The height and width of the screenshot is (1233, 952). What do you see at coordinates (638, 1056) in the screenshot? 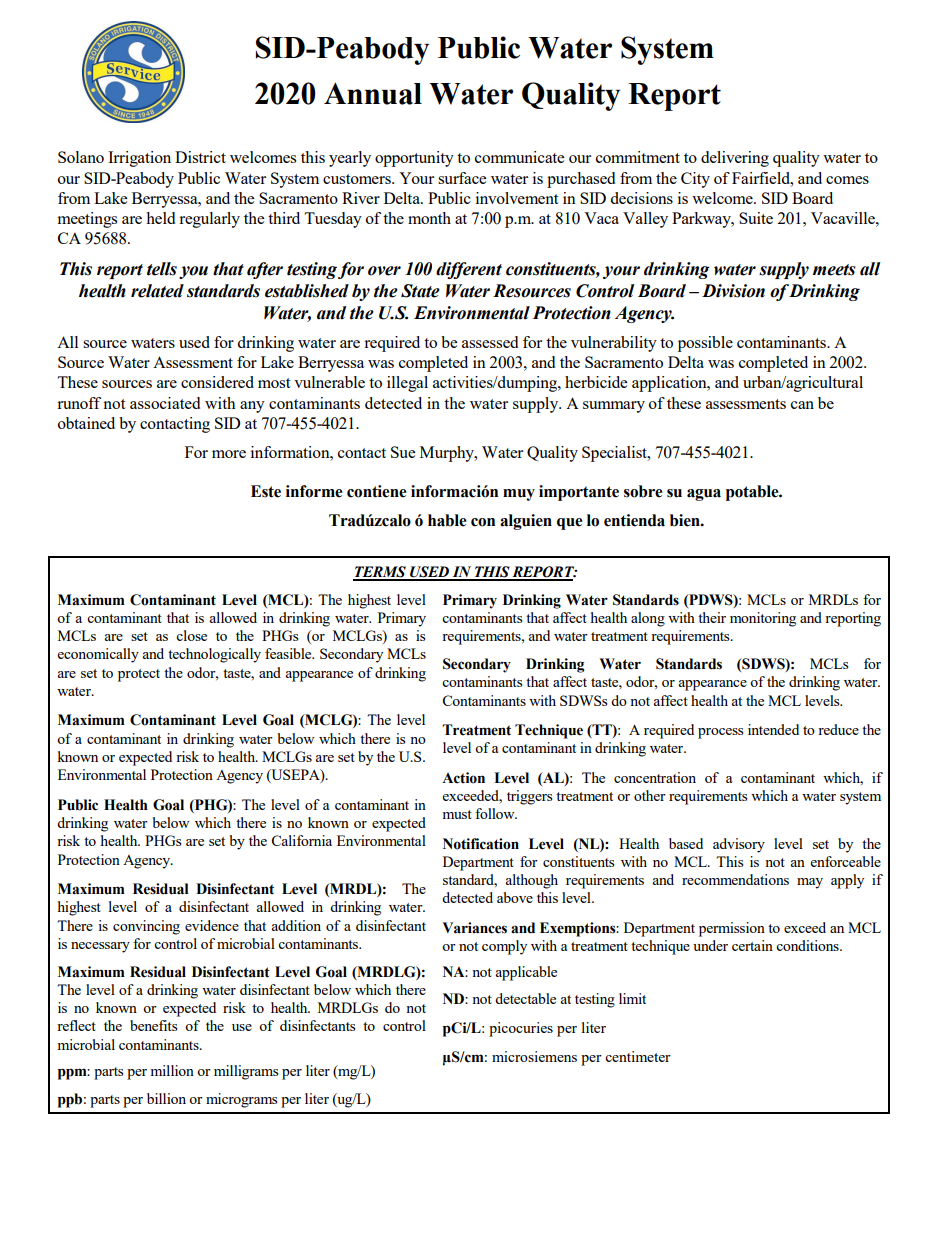
I see `centimeter` at bounding box center [638, 1056].
